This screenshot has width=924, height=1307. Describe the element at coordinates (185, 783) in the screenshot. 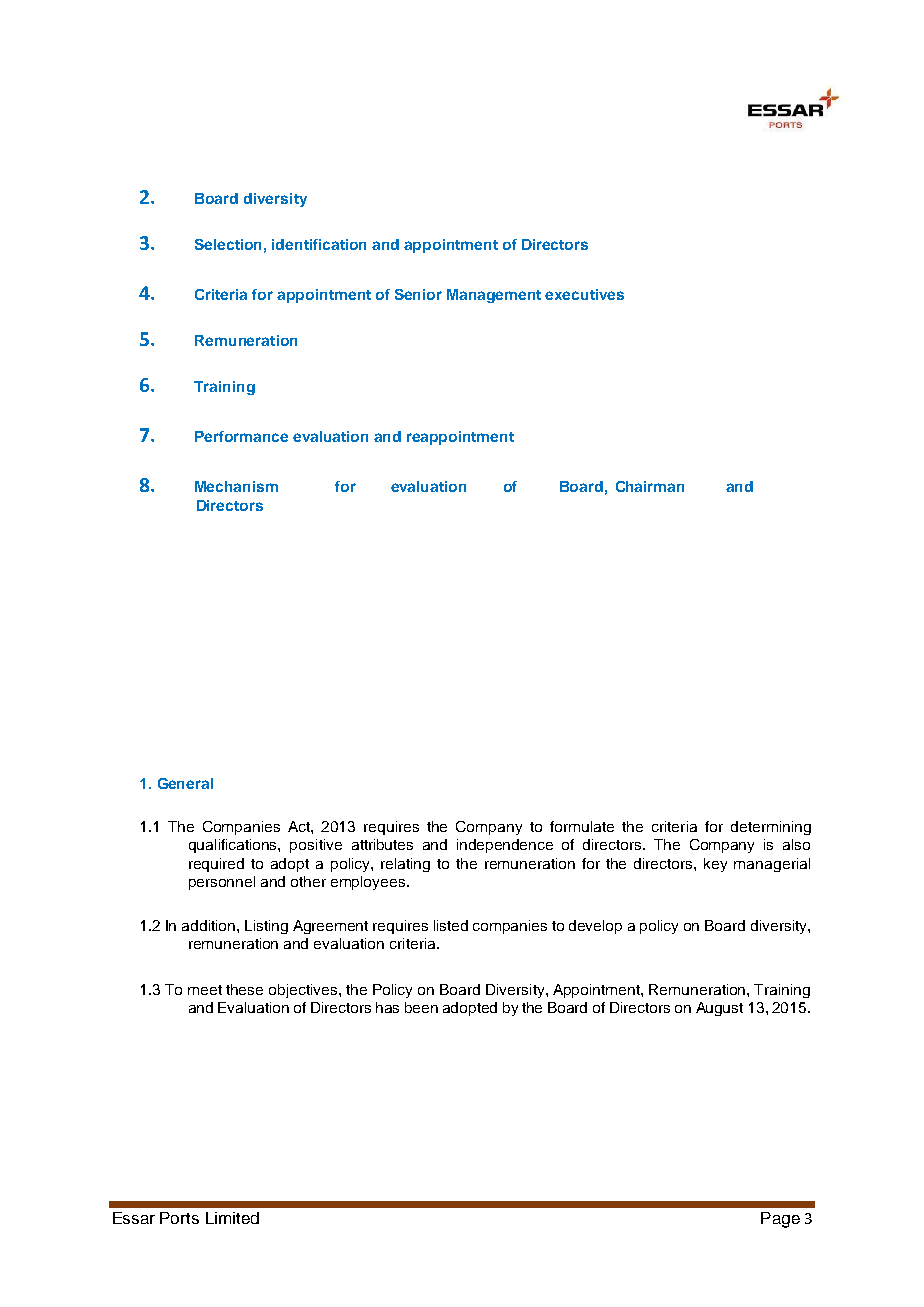

I see `General` at that location.
